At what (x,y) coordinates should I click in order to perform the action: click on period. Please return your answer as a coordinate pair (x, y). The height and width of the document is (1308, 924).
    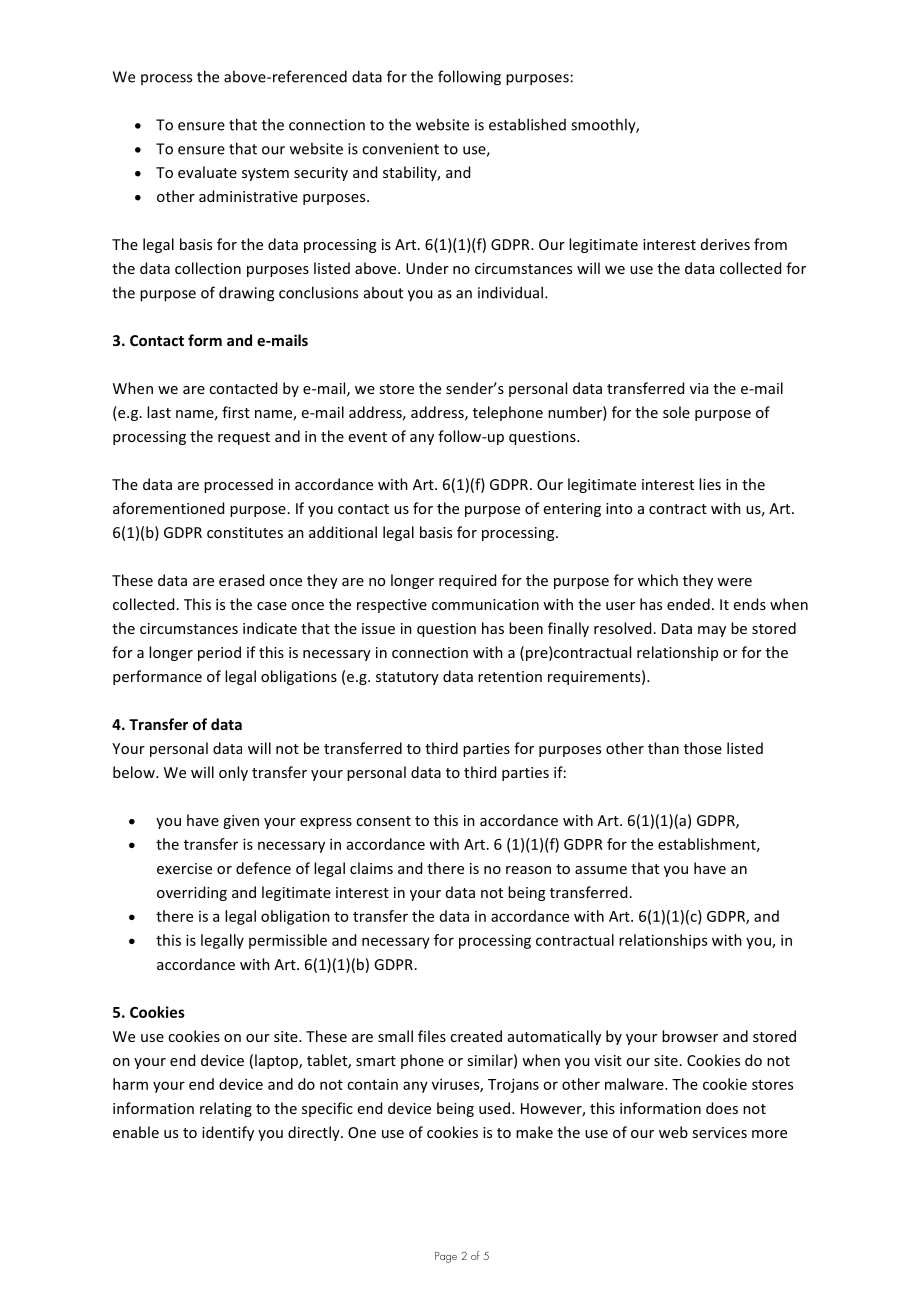
    Looking at the image, I should click on (219, 653).
